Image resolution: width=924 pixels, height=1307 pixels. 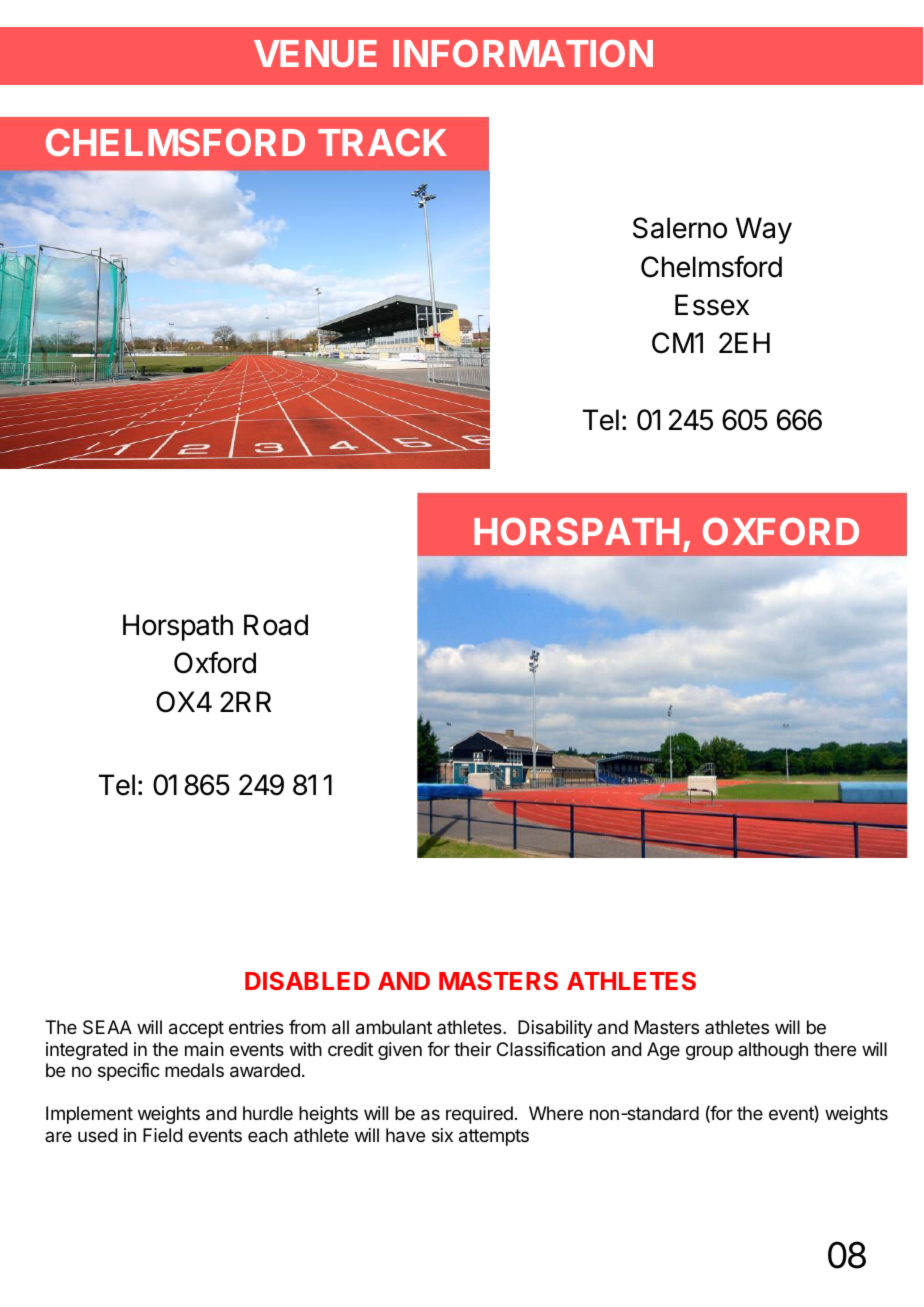 I want to click on Field, so click(x=163, y=1135).
